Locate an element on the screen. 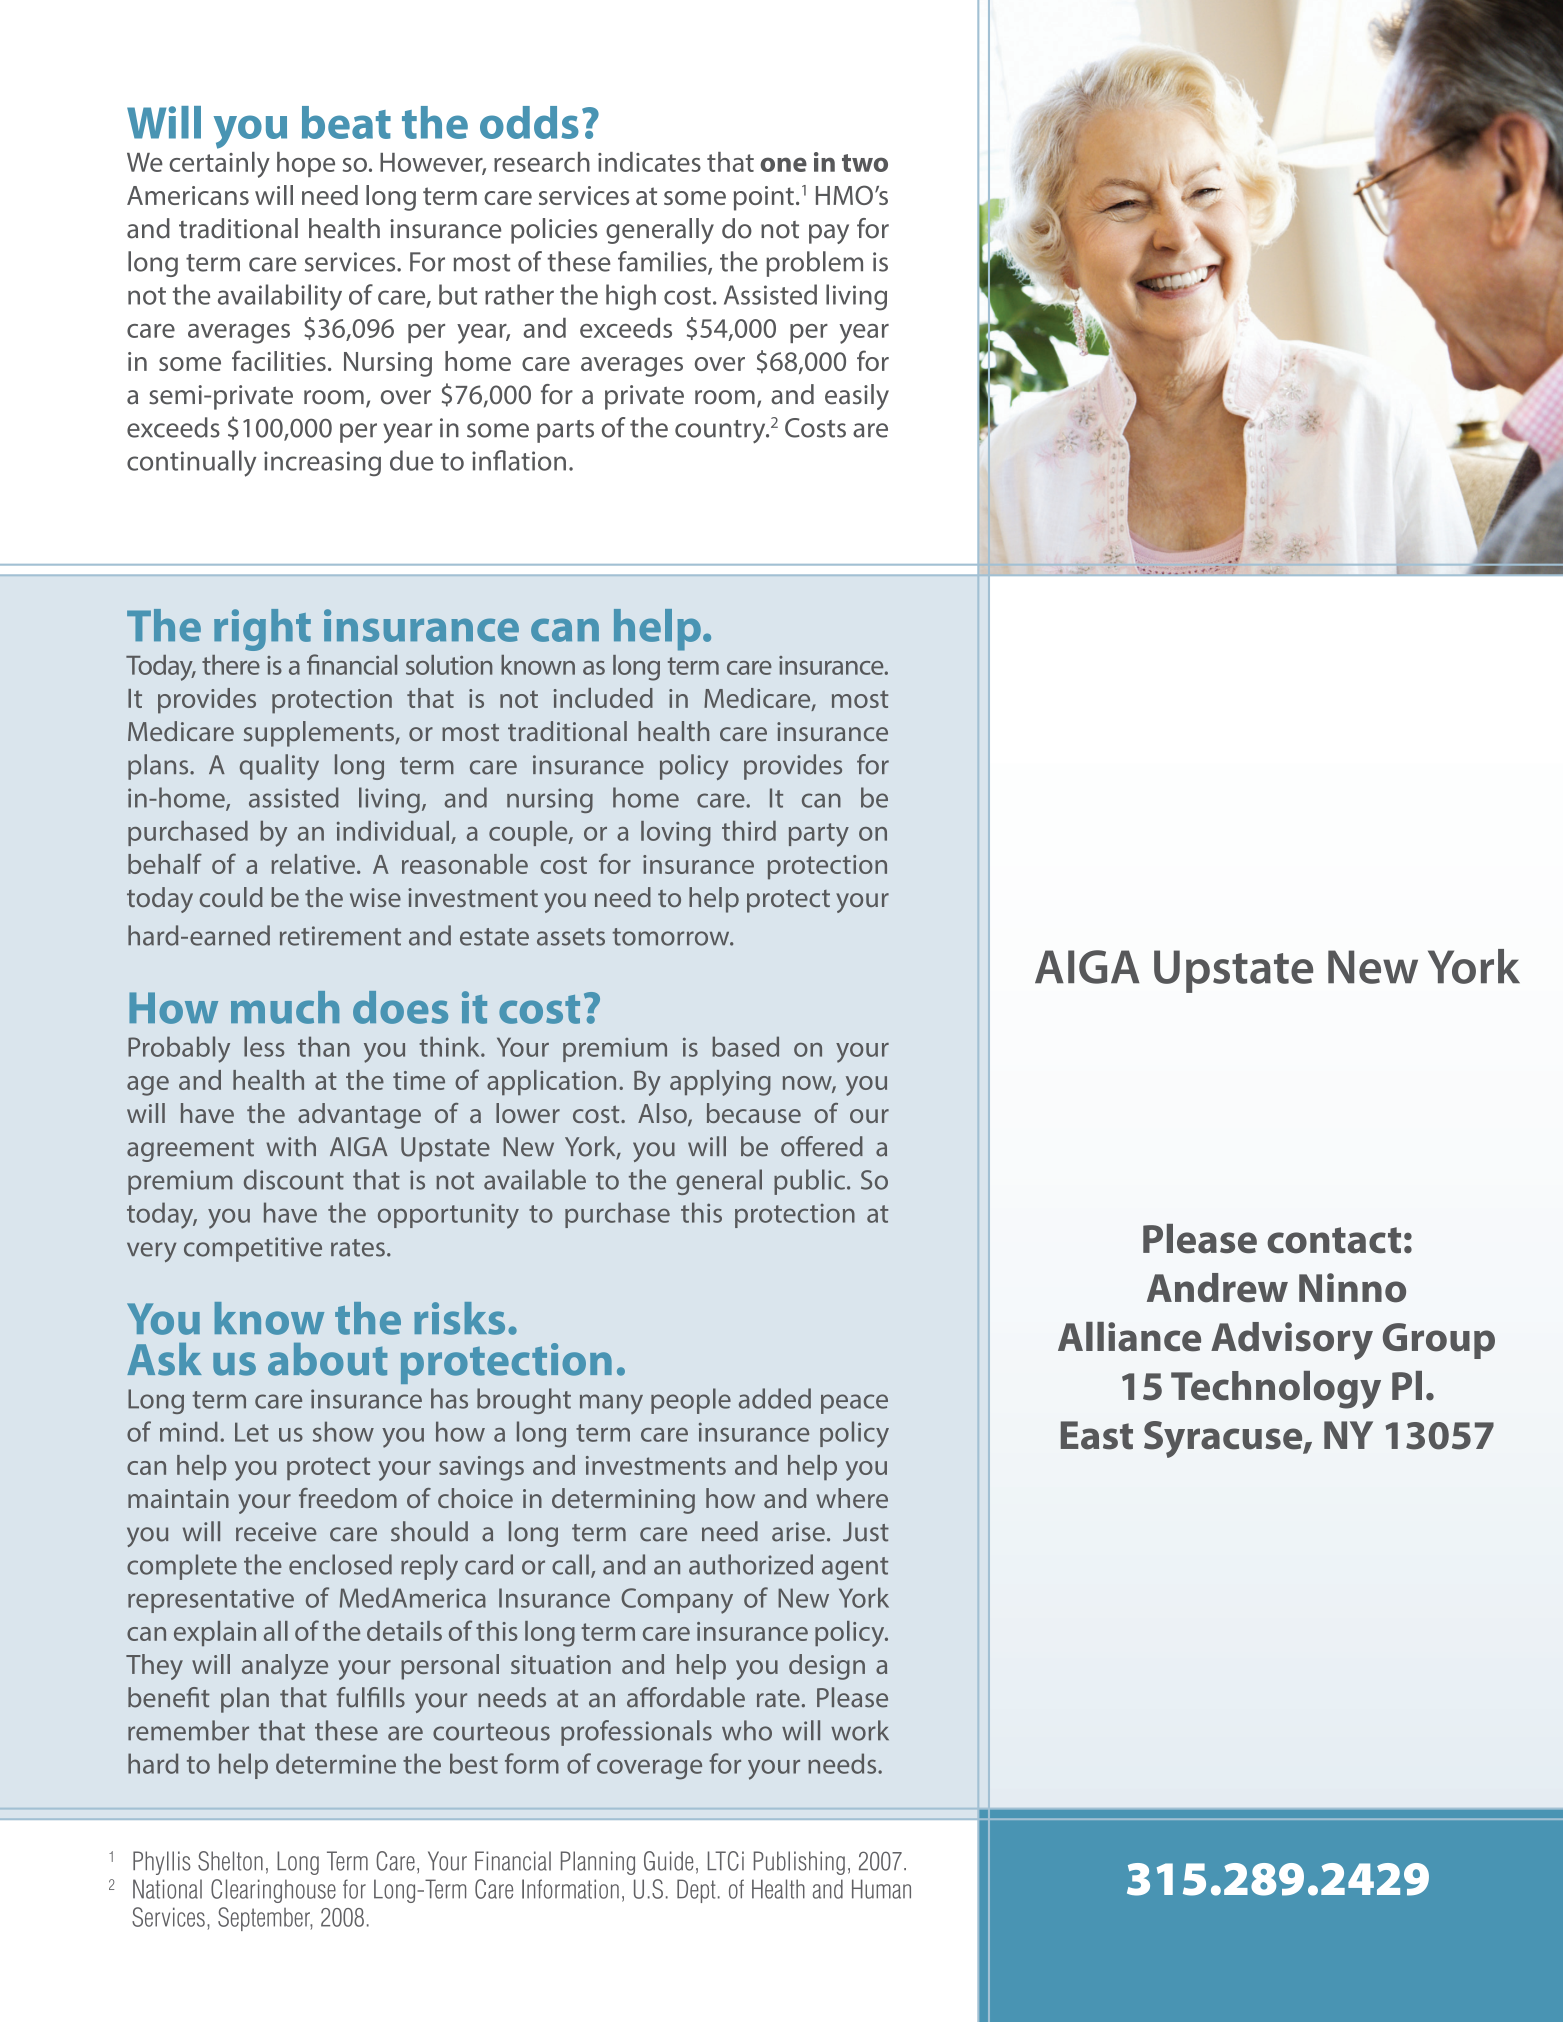  competitive is located at coordinates (253, 1249).
